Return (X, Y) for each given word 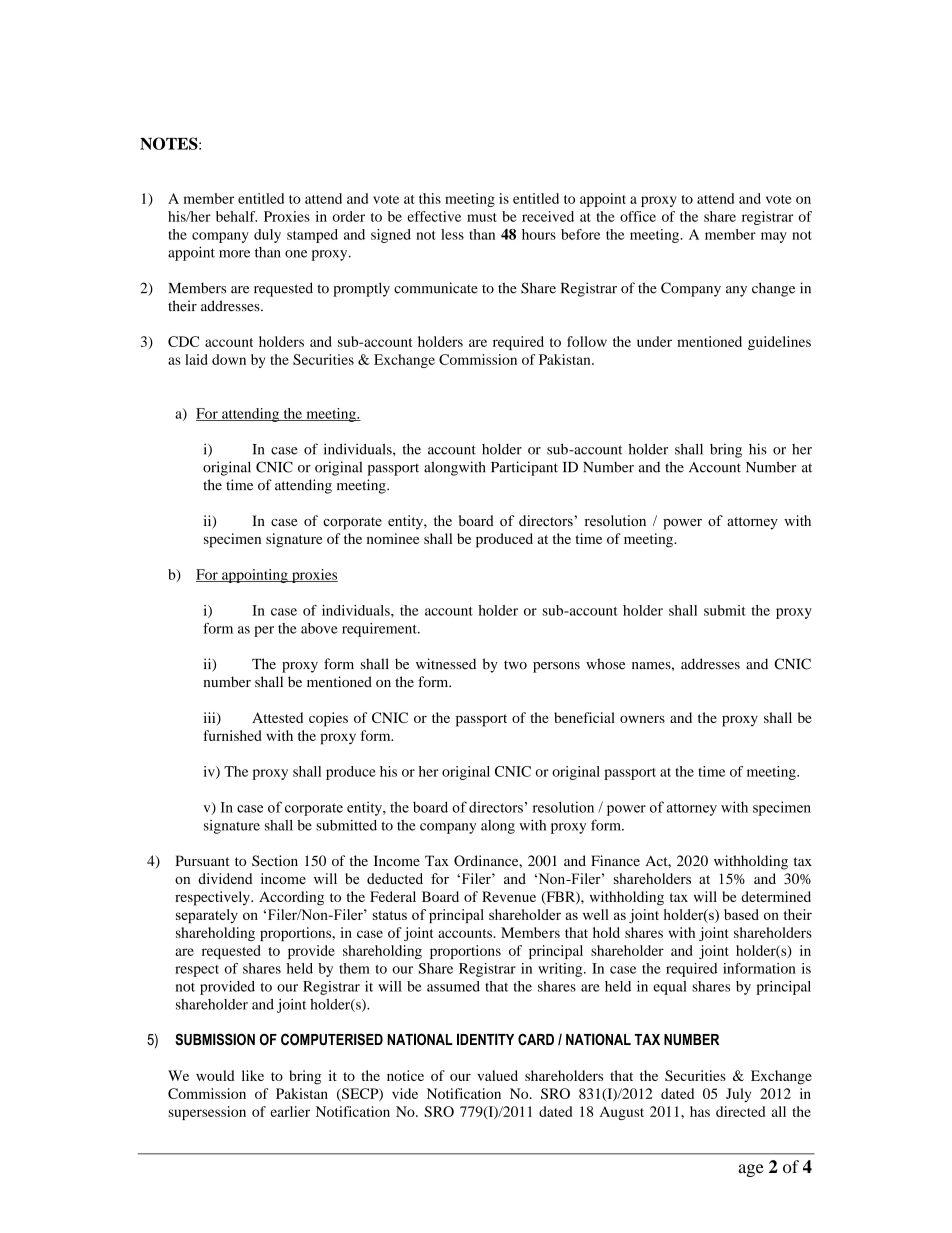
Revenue (509, 896)
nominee (393, 538)
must (482, 217)
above (319, 628)
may (774, 237)
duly (267, 236)
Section (275, 861)
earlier (290, 1111)
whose (605, 664)
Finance (615, 860)
